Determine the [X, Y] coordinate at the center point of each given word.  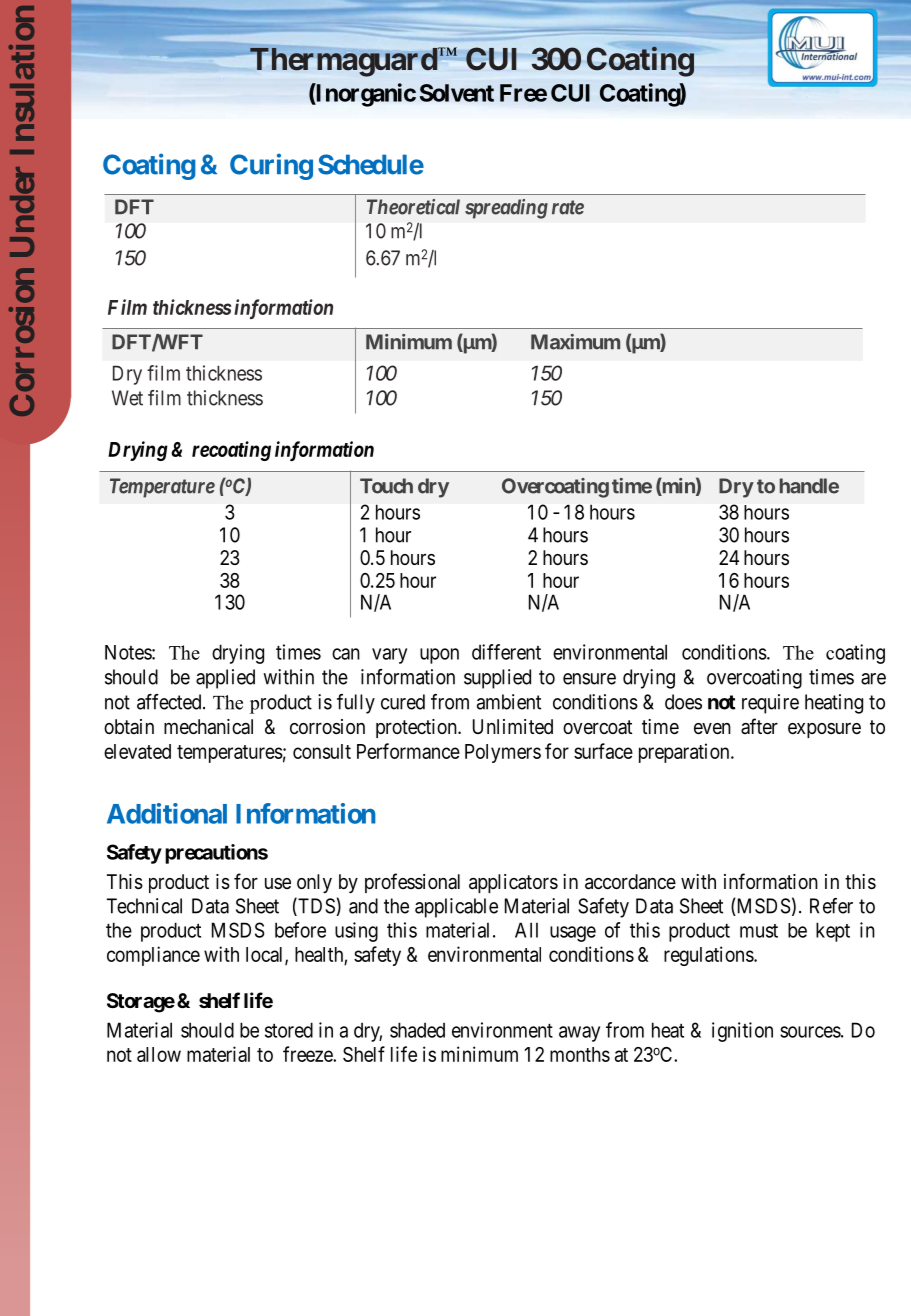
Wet [127, 398]
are [873, 679]
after [759, 726]
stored [289, 1030]
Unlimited [513, 726]
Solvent [457, 93]
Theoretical [413, 207]
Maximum [575, 342]
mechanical [208, 727]
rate [568, 207]
